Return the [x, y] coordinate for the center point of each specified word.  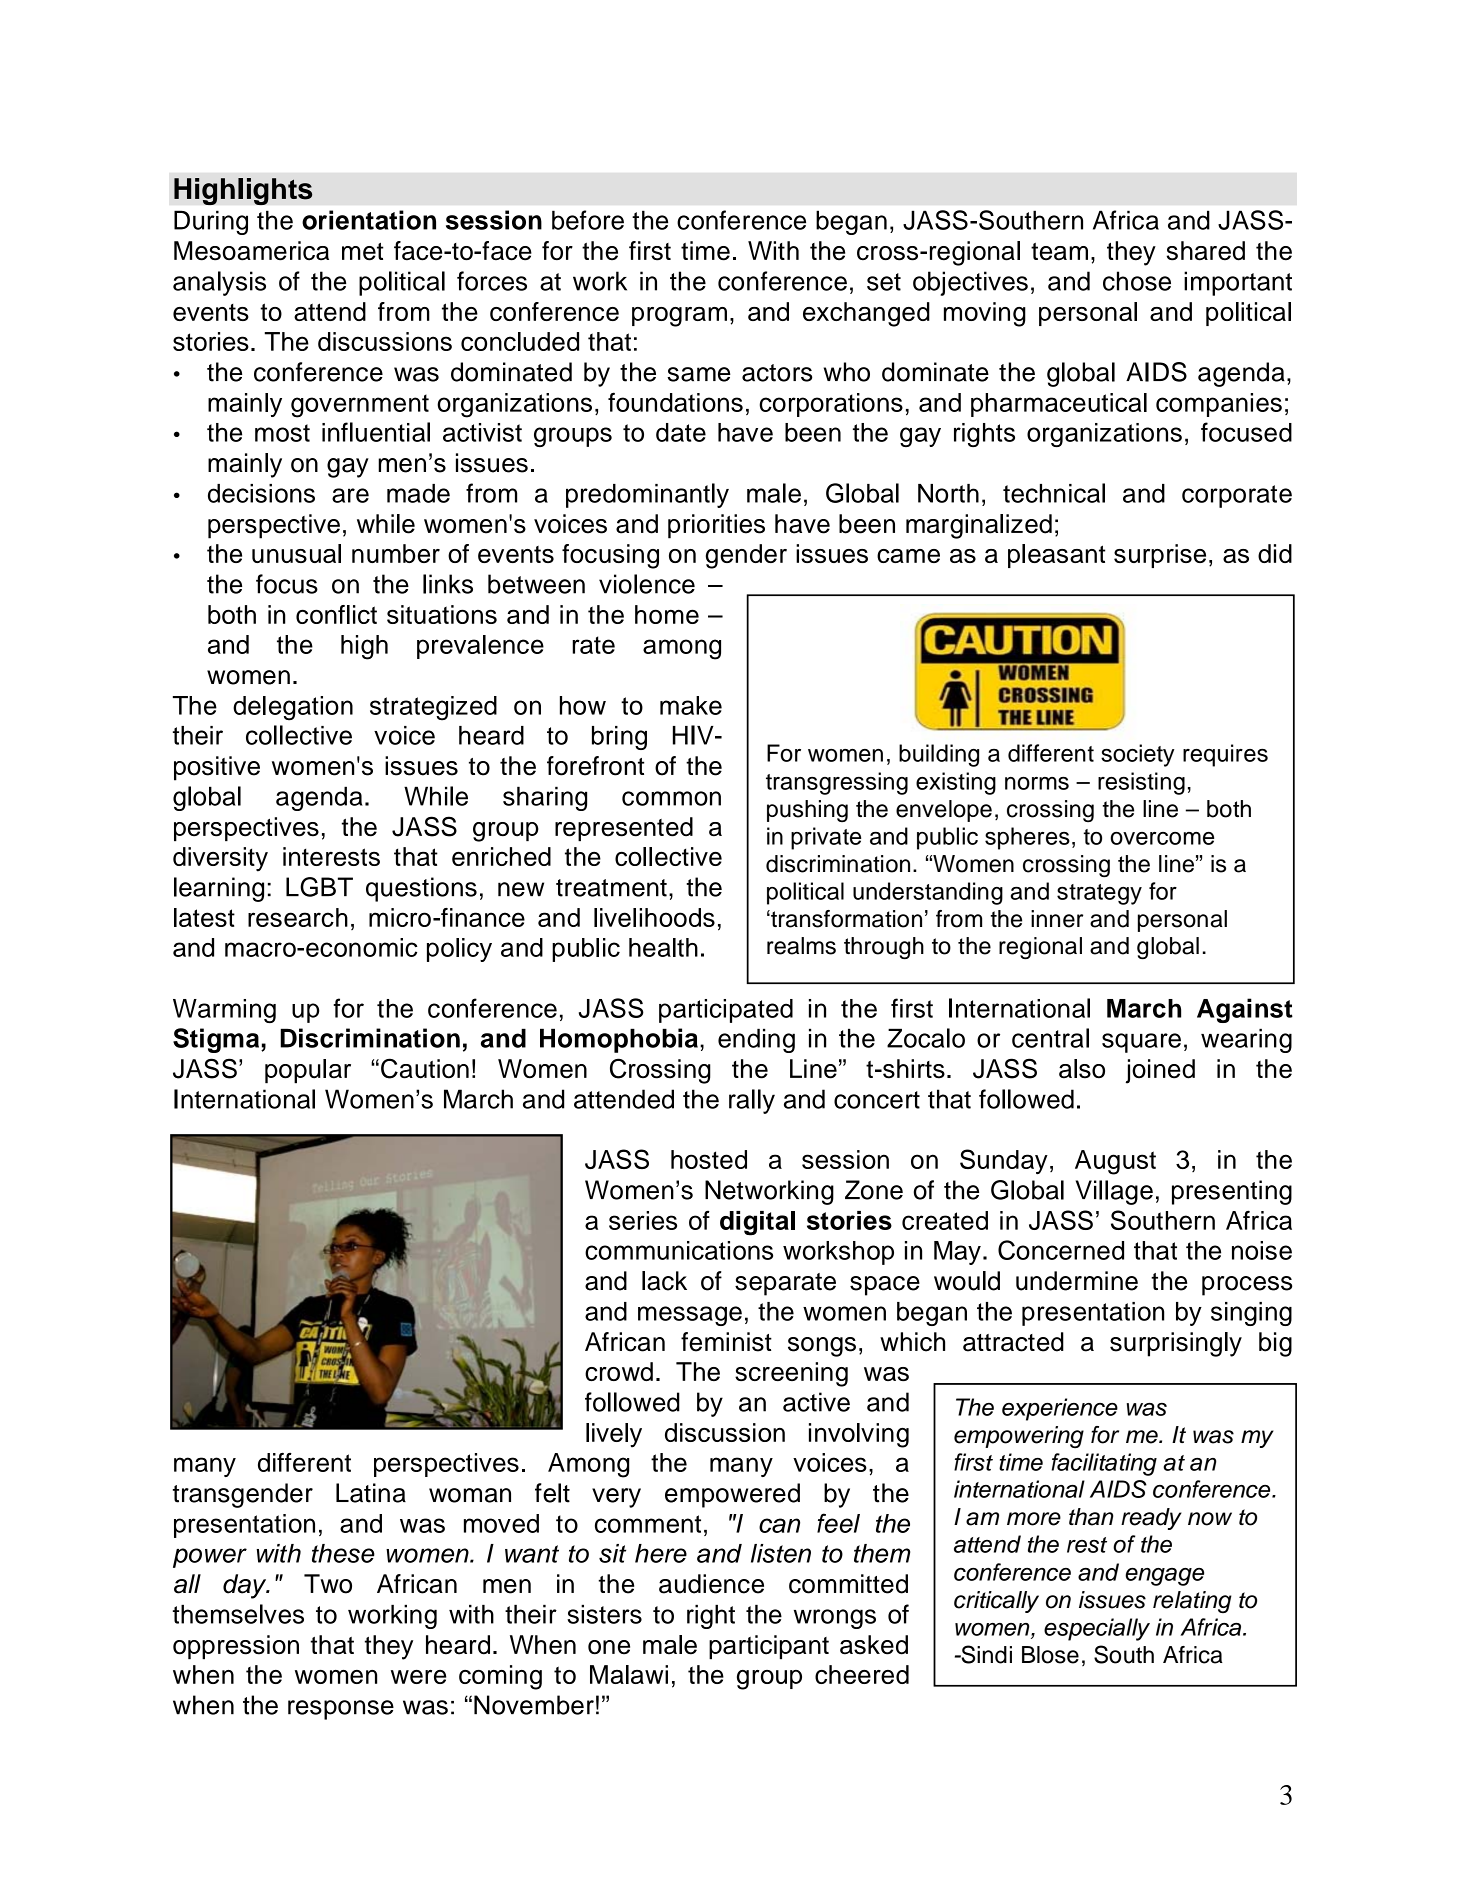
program [679, 317]
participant [769, 1647]
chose [1137, 281]
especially [1097, 1629]
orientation [369, 220]
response [341, 1710]
